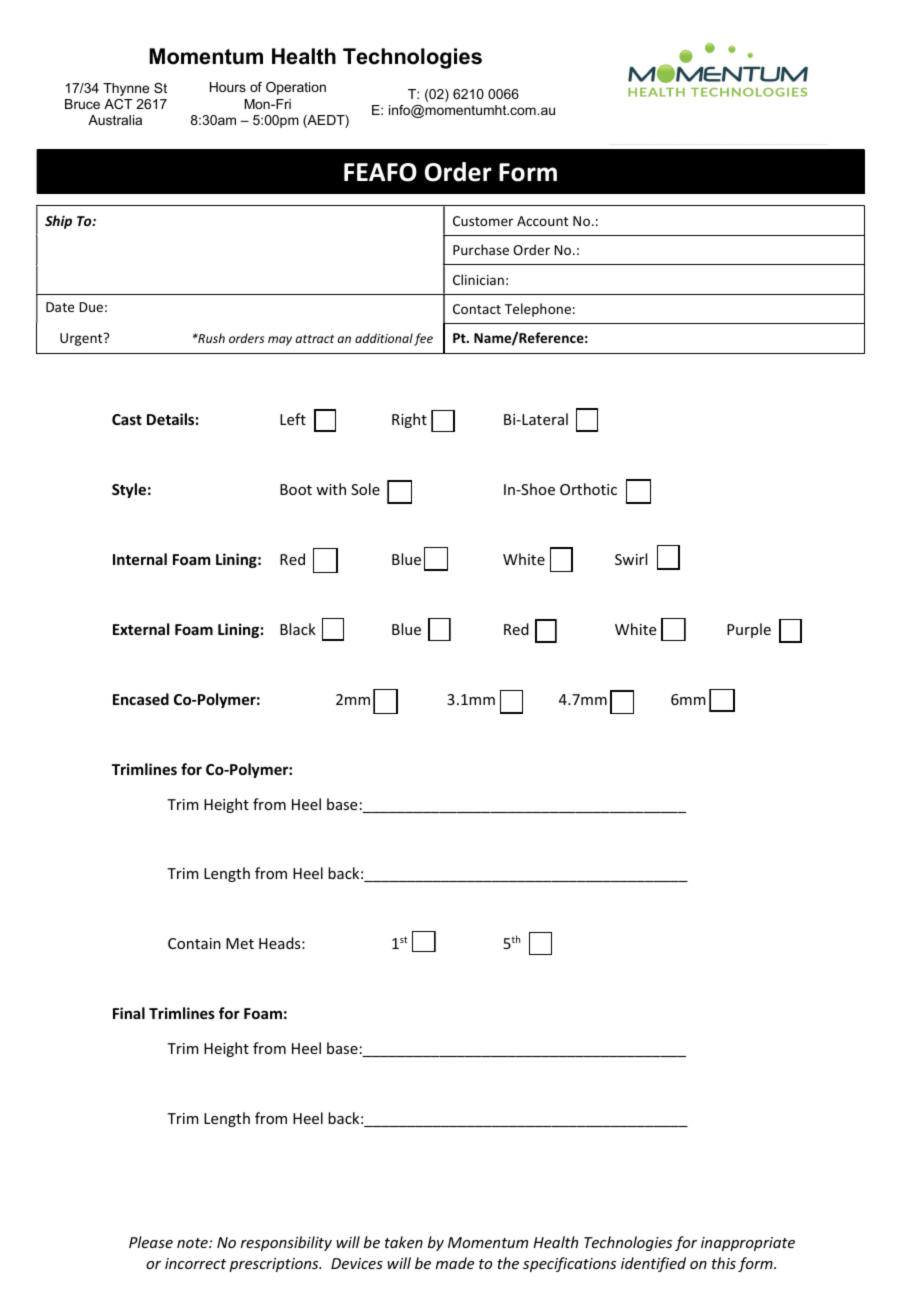 The width and height of the screenshot is (924, 1308). Describe the element at coordinates (749, 630) in the screenshot. I see `Purple` at that location.
